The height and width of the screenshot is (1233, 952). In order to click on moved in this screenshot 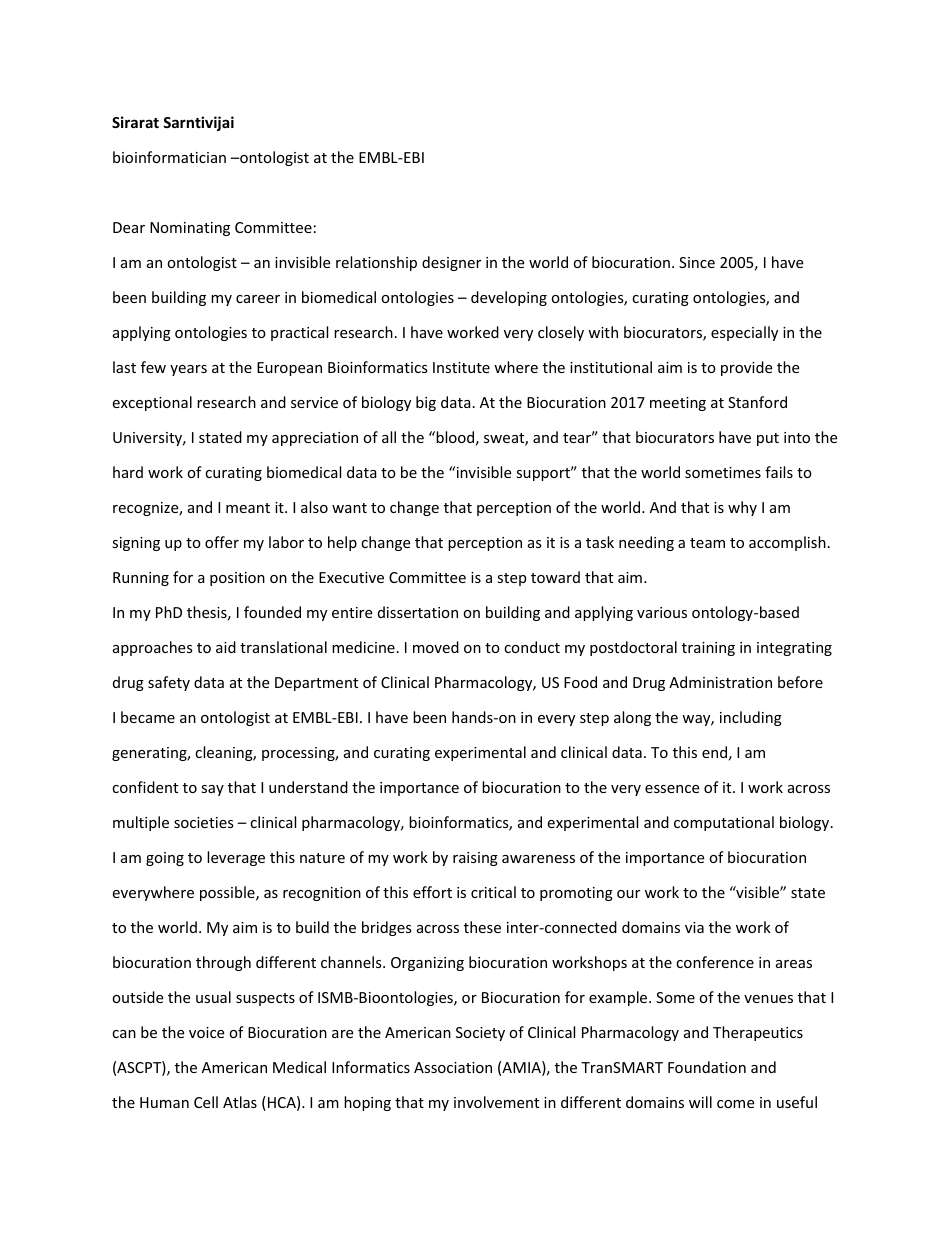, I will do `click(436, 647)`.
